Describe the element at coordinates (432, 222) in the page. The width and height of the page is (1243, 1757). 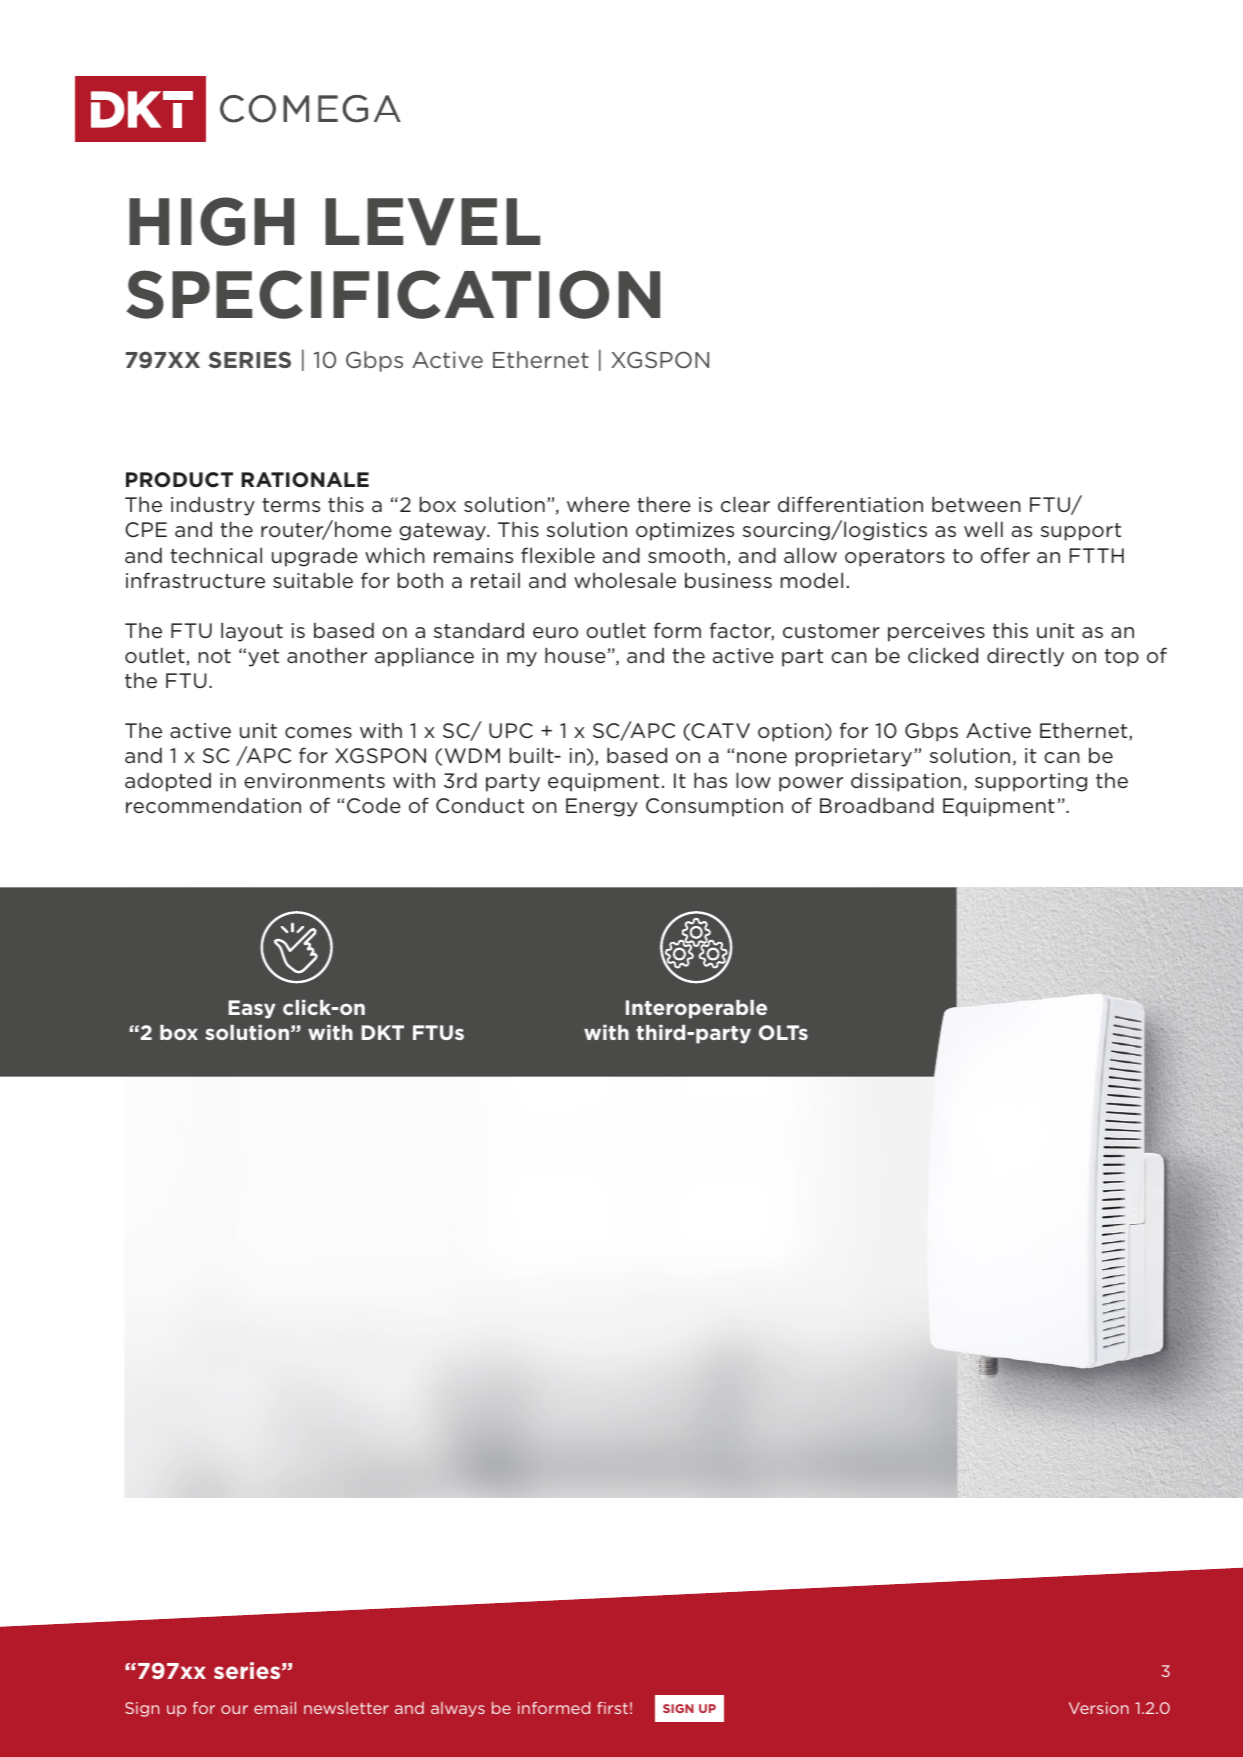
I see `LEVEL` at that location.
